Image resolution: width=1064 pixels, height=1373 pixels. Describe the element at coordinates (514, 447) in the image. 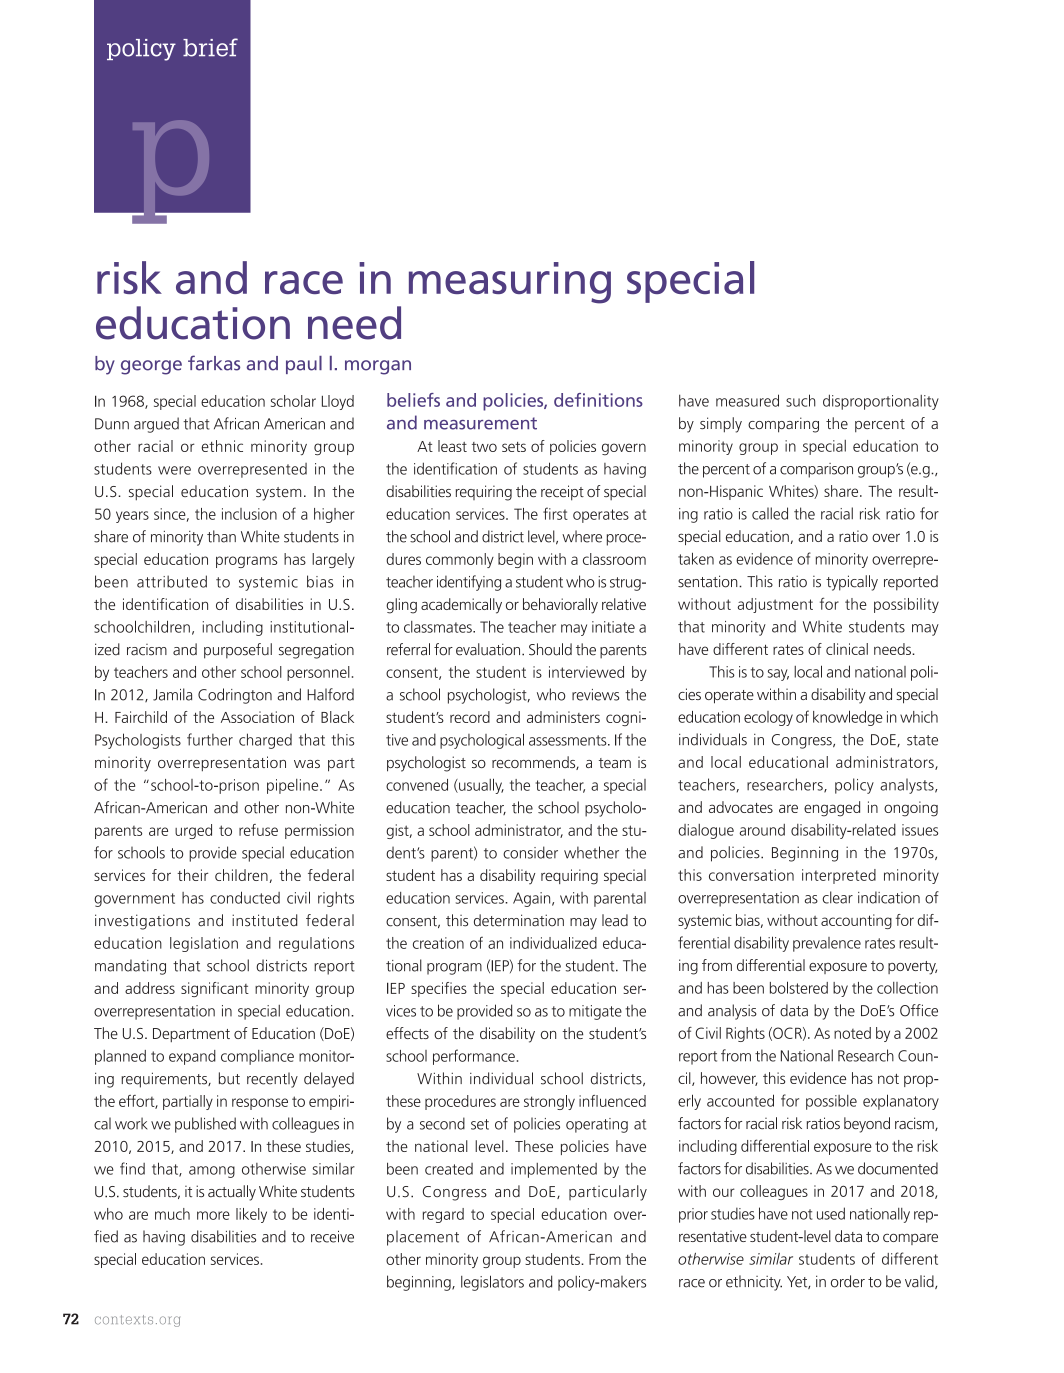

I see `sets` at that location.
